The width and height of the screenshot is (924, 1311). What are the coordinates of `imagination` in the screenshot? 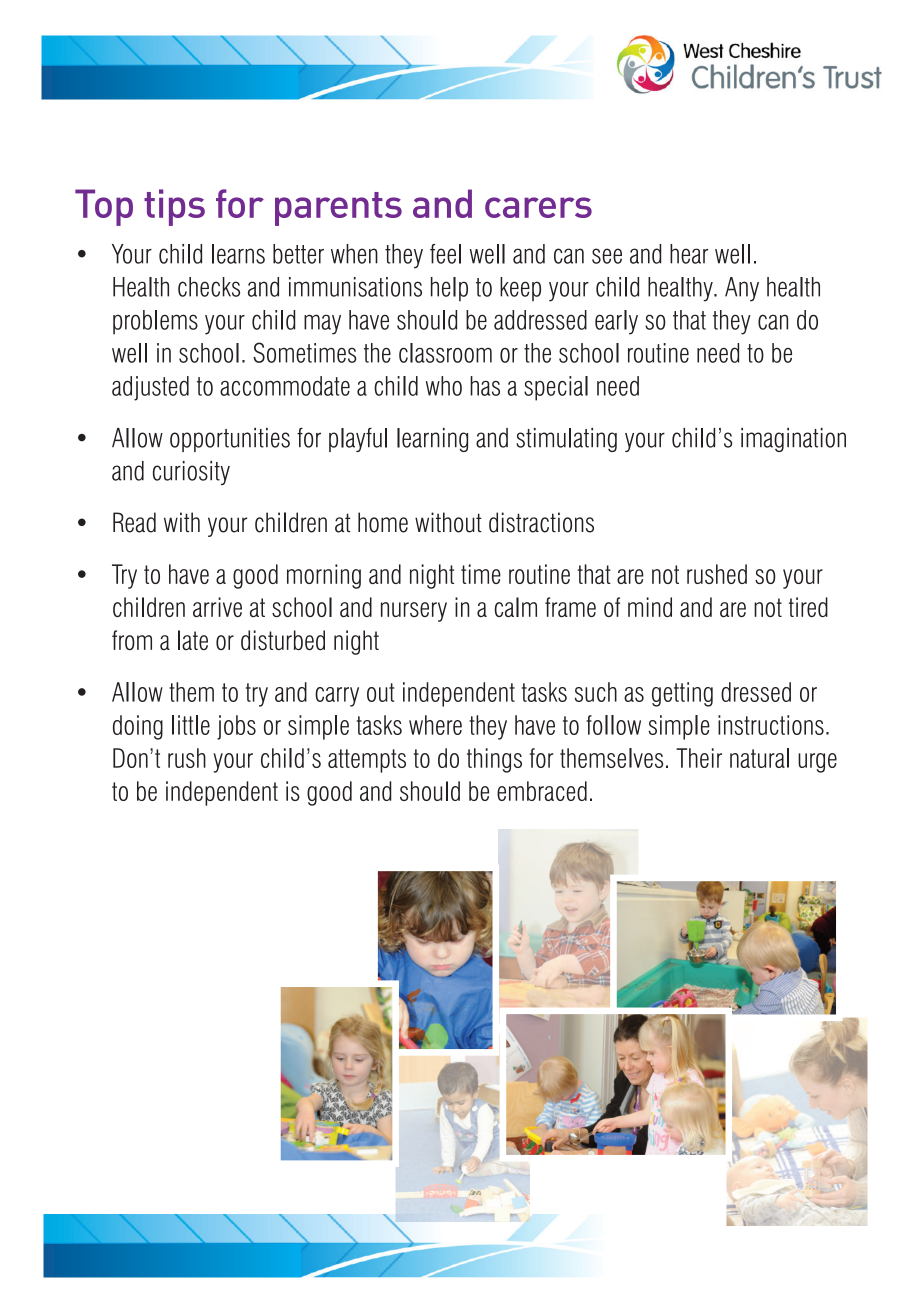 It's located at (793, 440).
